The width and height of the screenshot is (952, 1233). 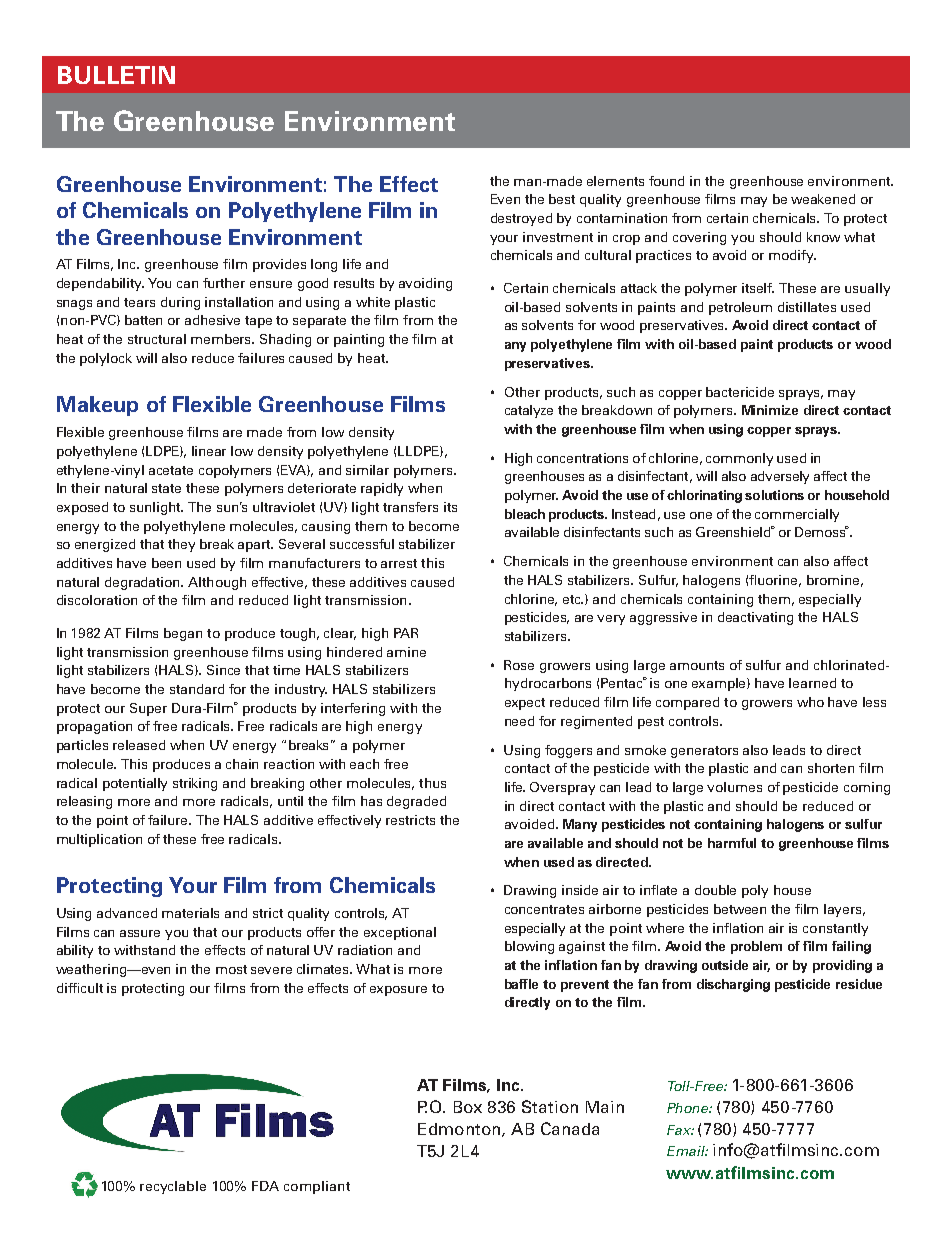 I want to click on BULLETIN, so click(x=116, y=75).
